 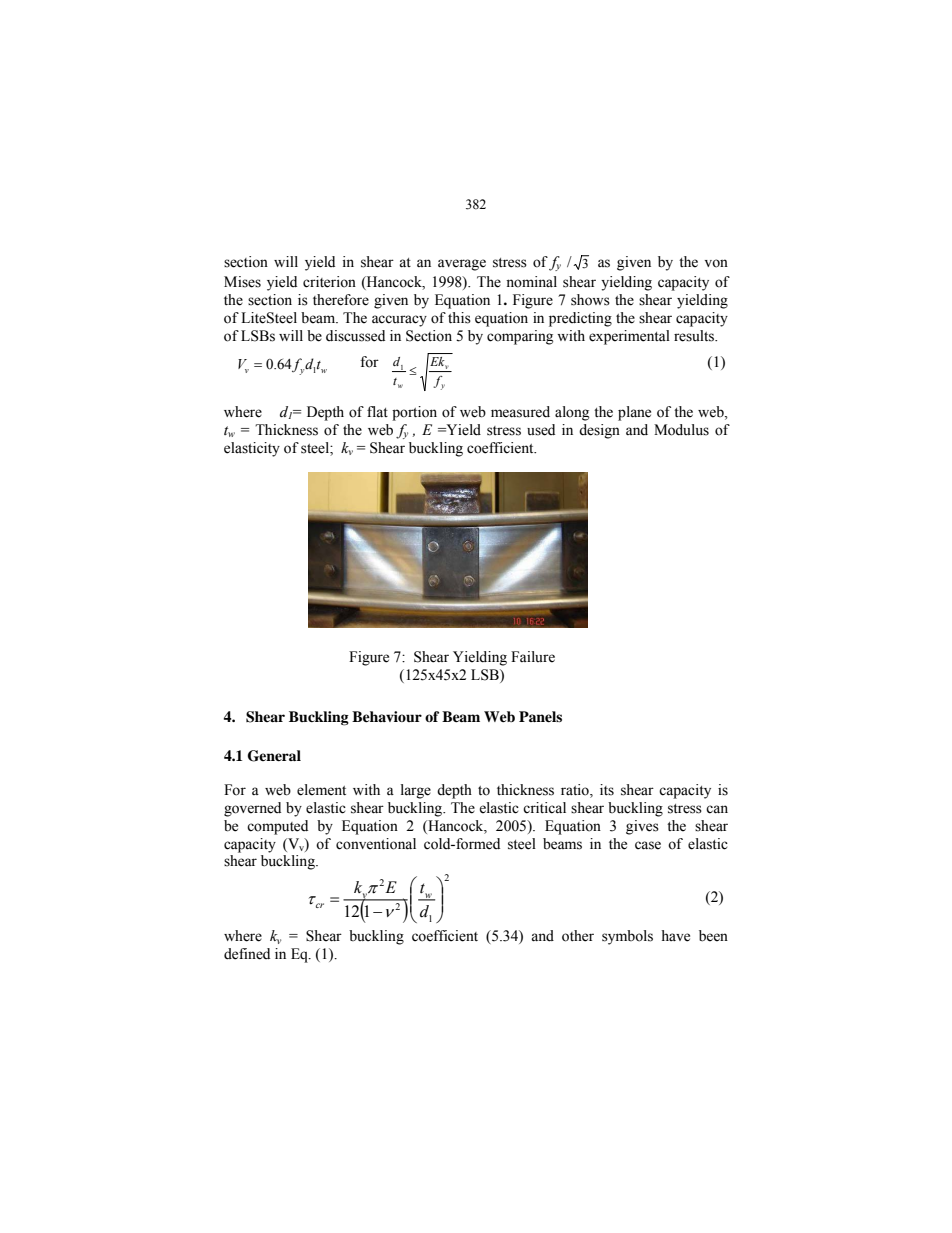 What do you see at coordinates (533, 657) in the image?
I see `Failure` at bounding box center [533, 657].
